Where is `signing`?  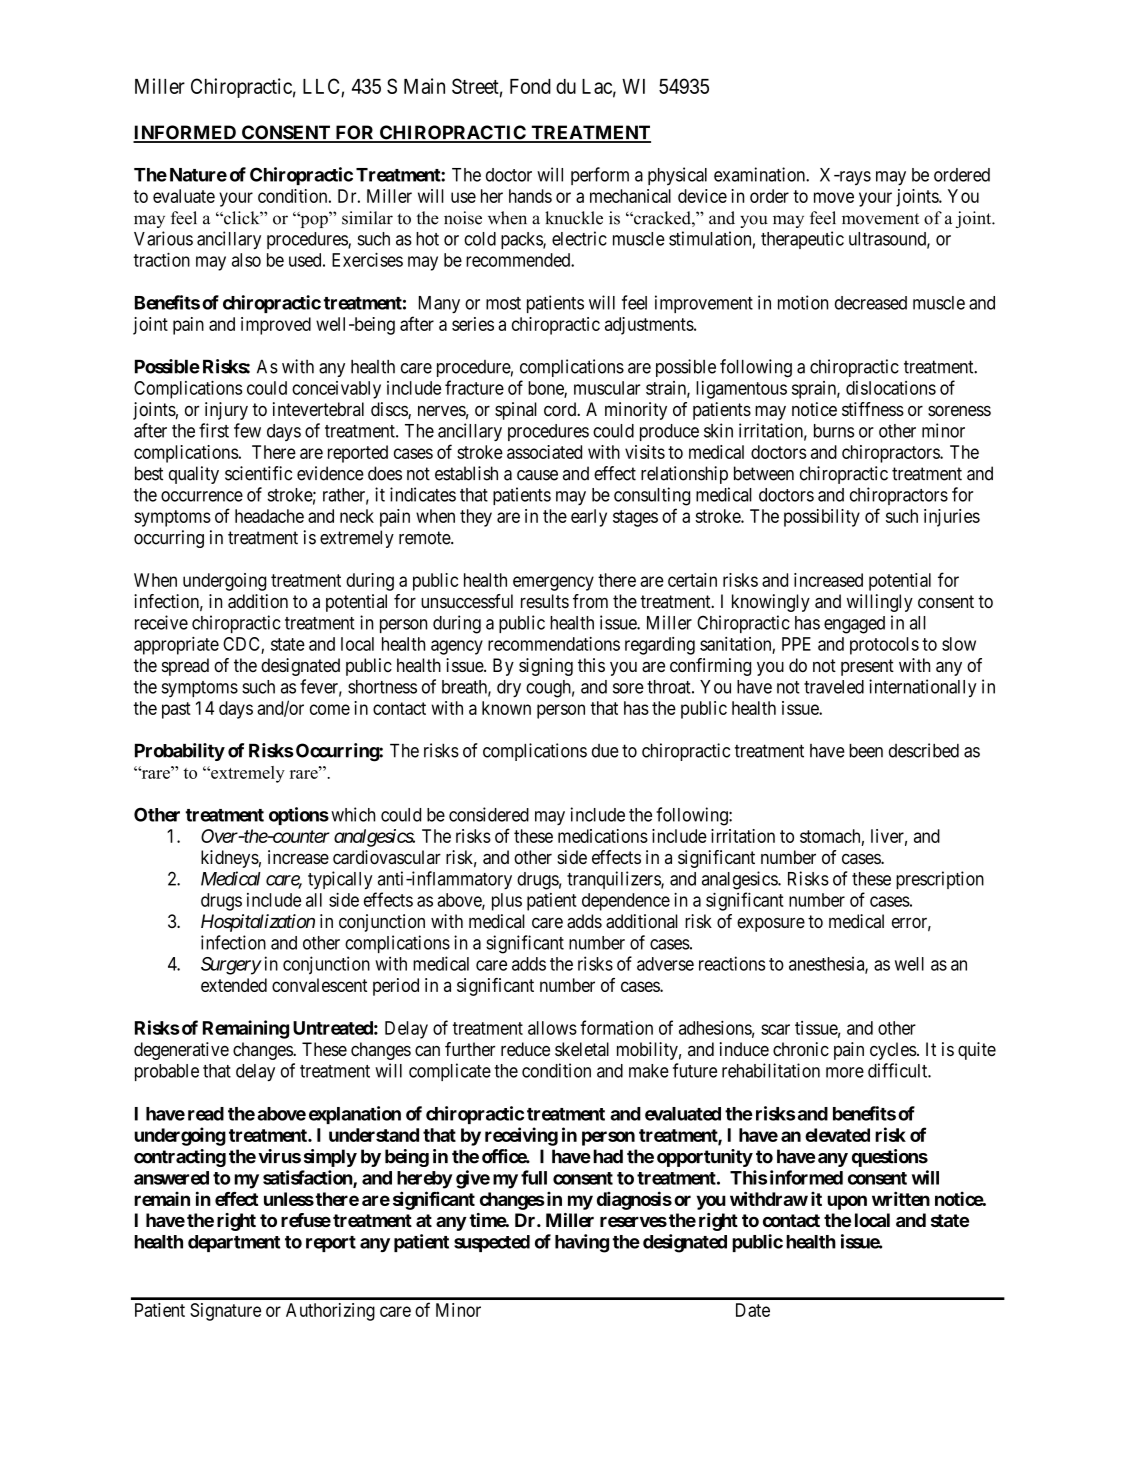
signing is located at coordinates (546, 667).
